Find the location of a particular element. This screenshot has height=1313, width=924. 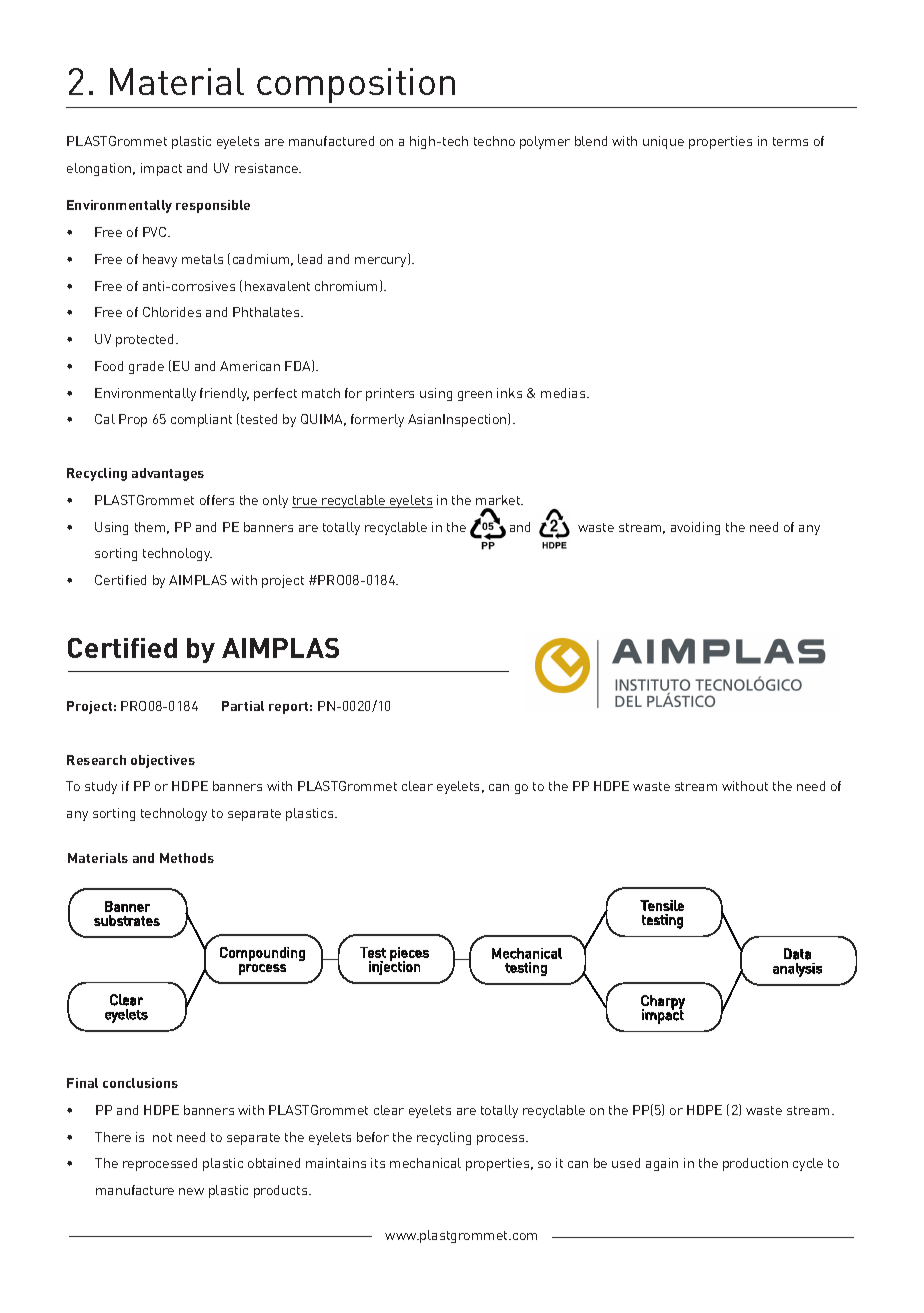

not is located at coordinates (162, 1137).
